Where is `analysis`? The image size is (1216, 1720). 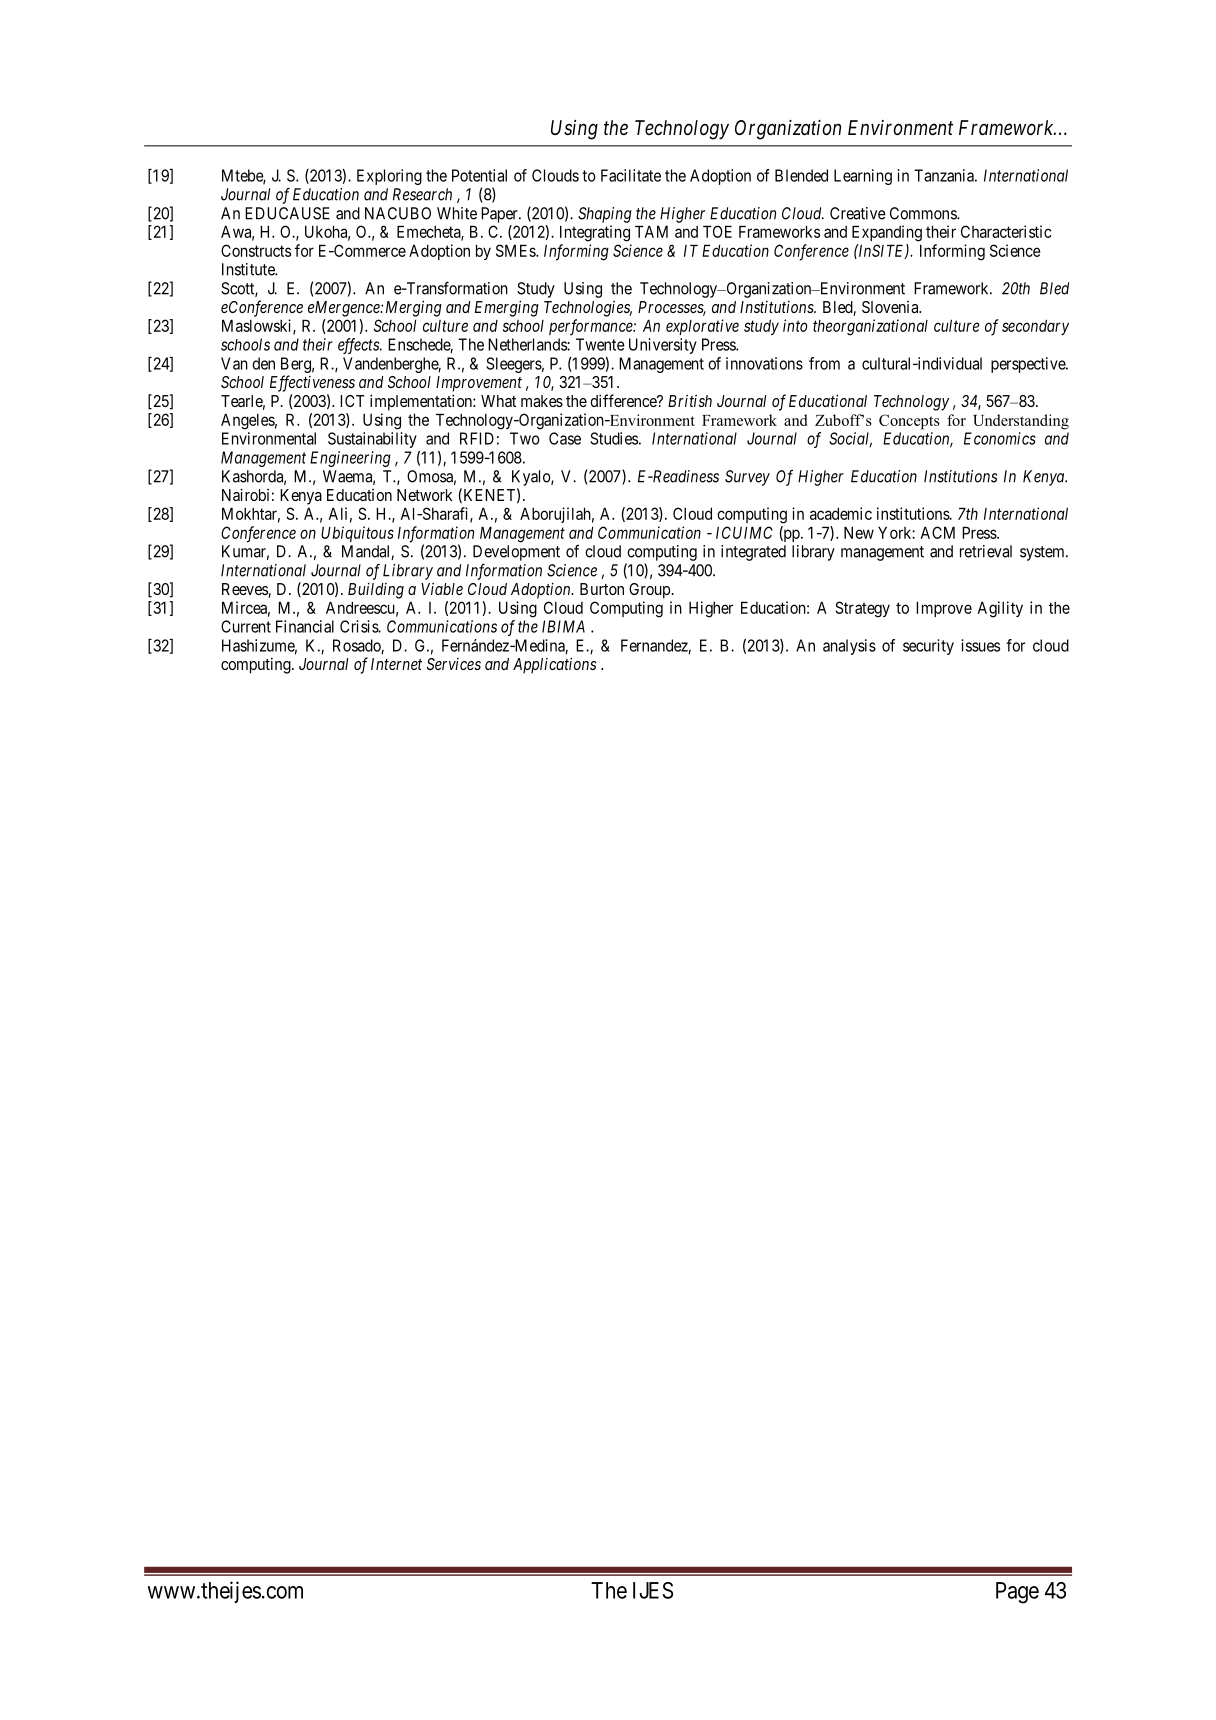
analysis is located at coordinates (849, 647).
